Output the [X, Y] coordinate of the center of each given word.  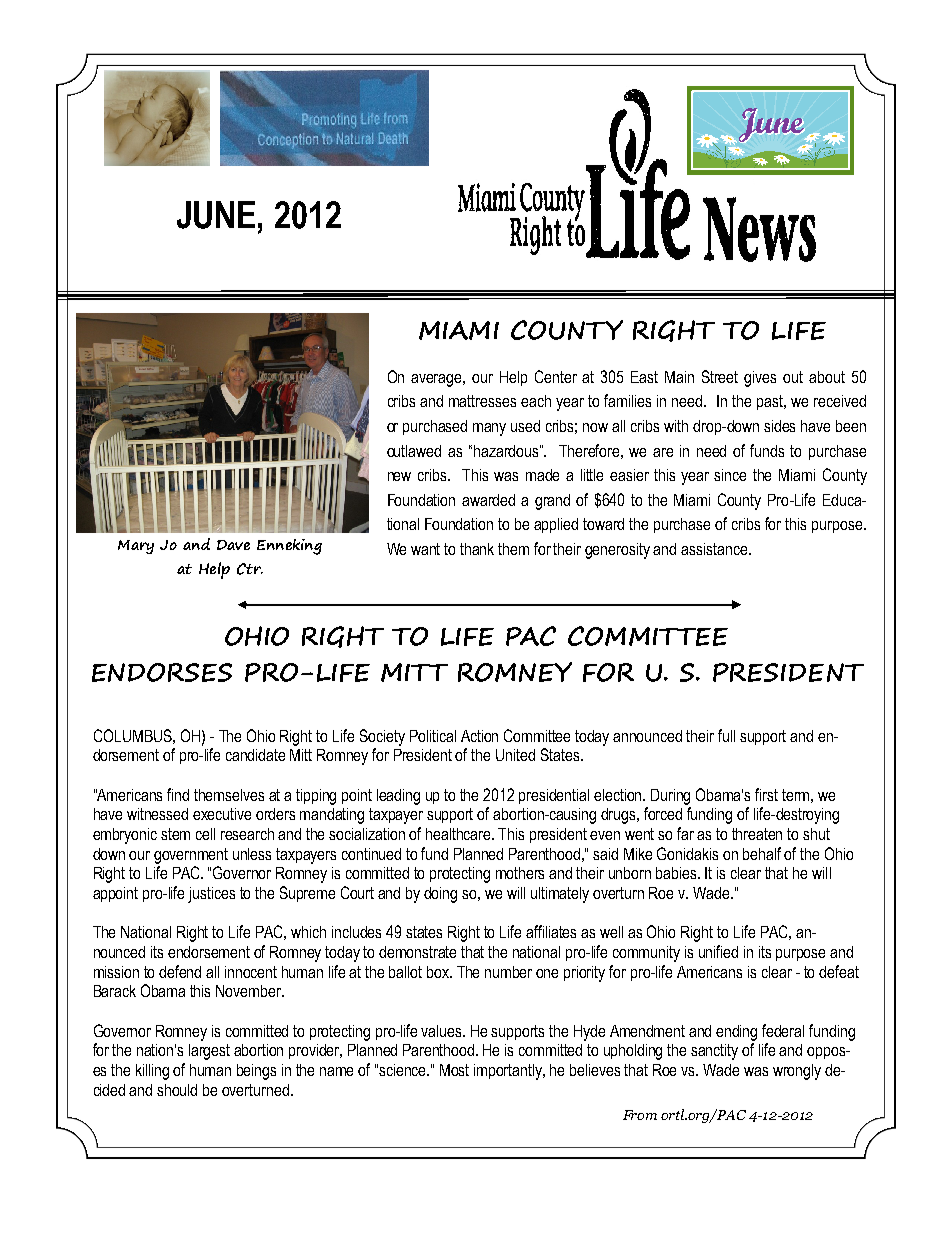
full [726, 735]
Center [556, 376]
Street [720, 376]
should [177, 1090]
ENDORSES [162, 672]
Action [479, 736]
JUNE [216, 215]
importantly [509, 1072]
